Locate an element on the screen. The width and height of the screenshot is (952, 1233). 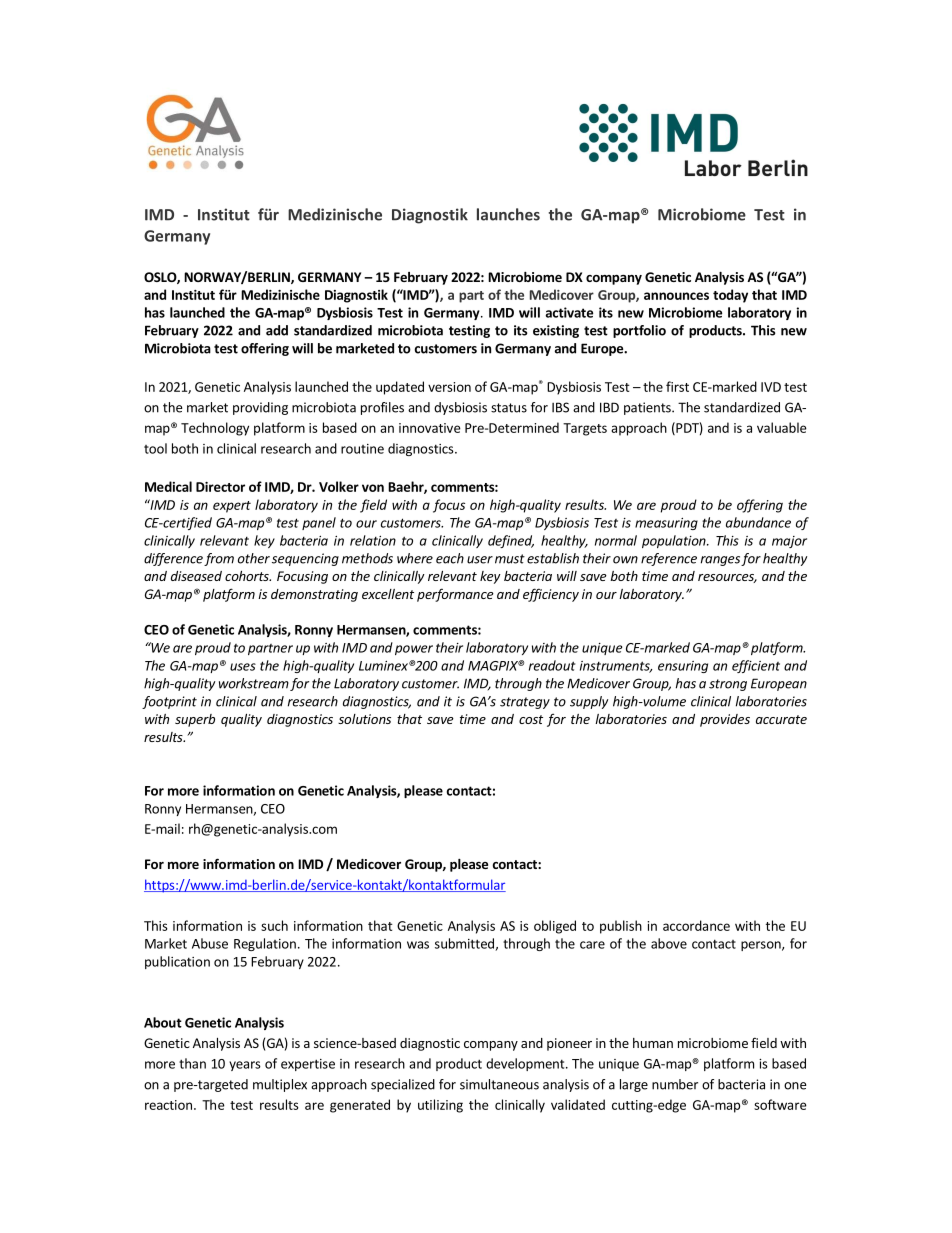
today is located at coordinates (730, 296).
